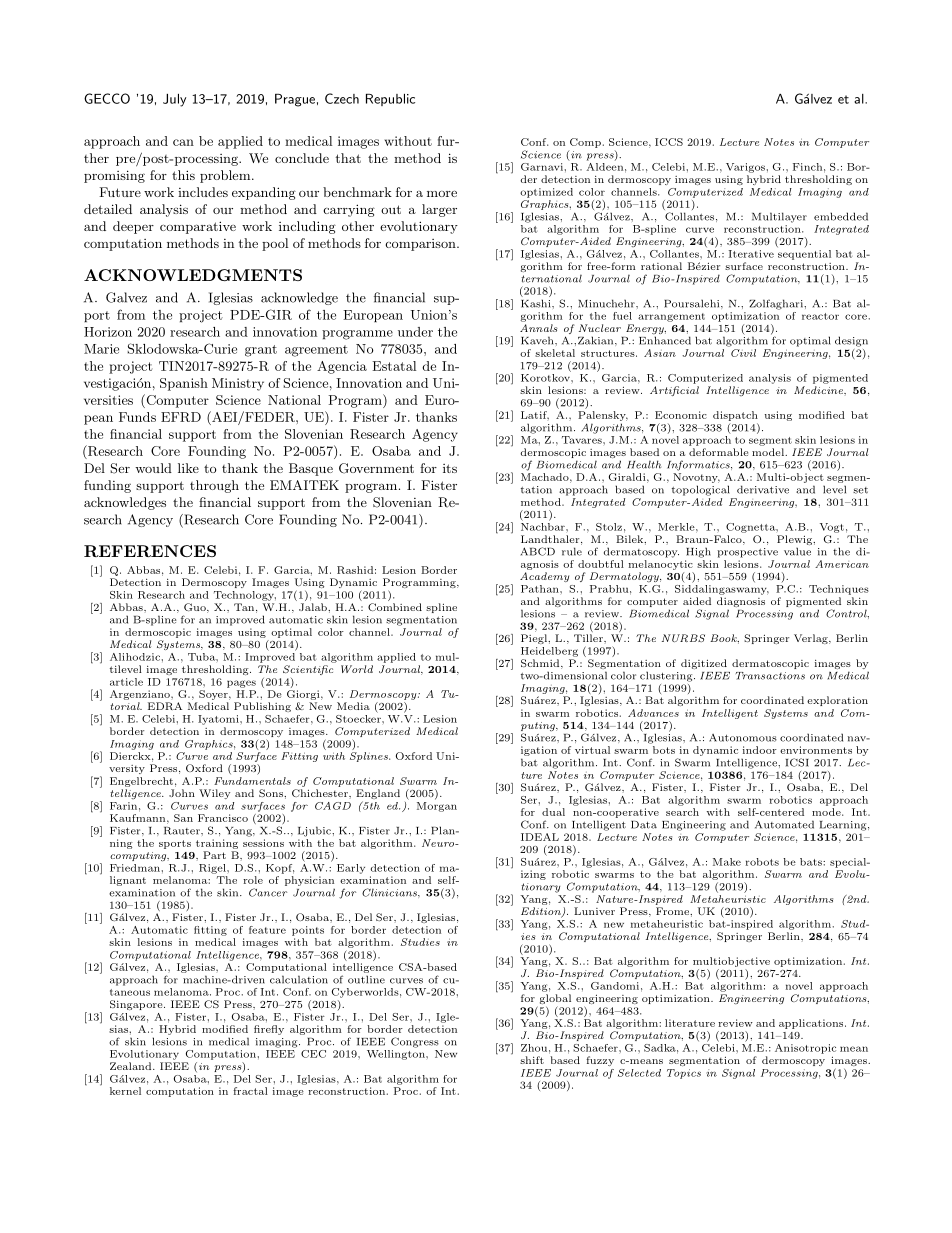  I want to click on Republic, so click(390, 100).
